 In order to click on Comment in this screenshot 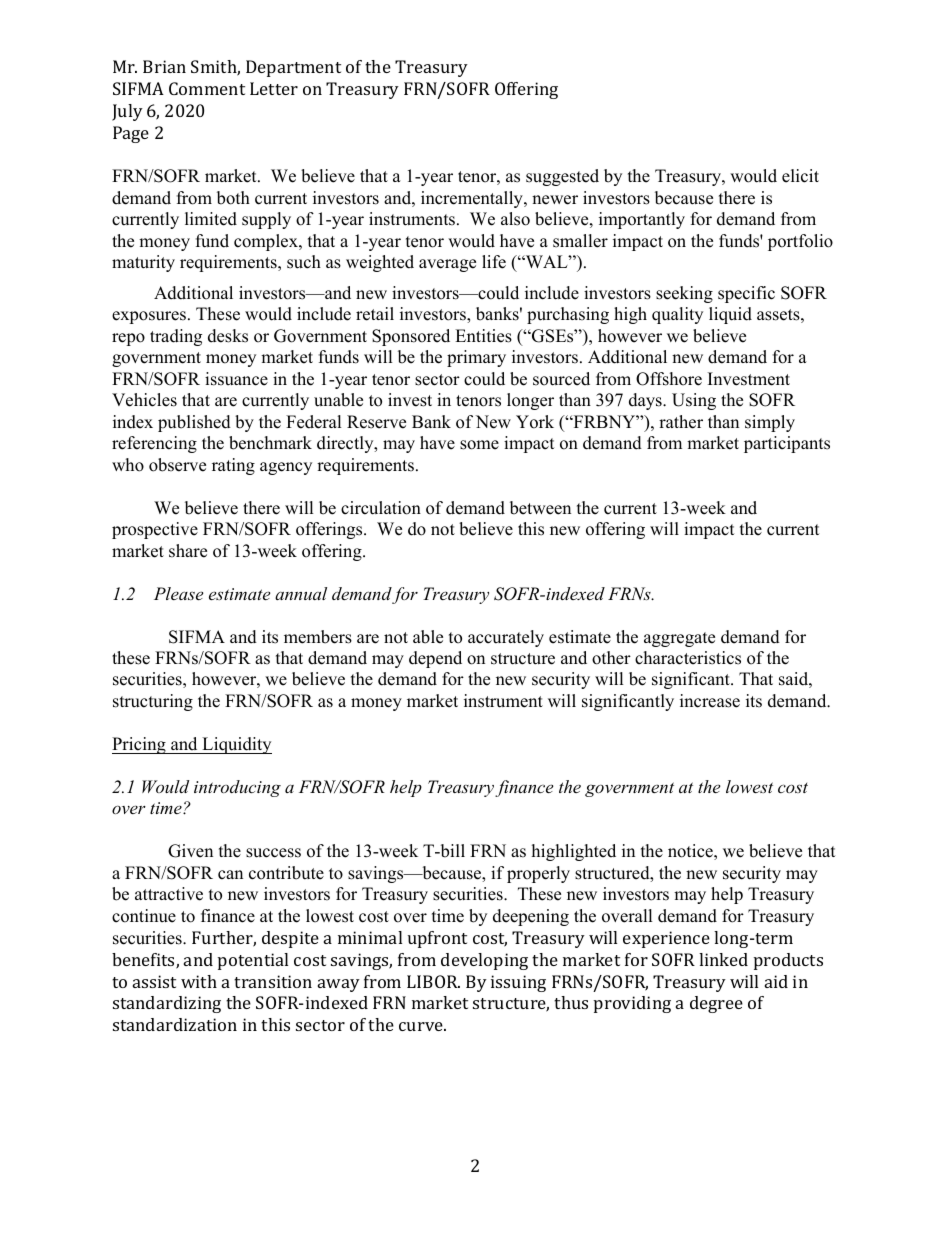, I will do `click(207, 88)`.
